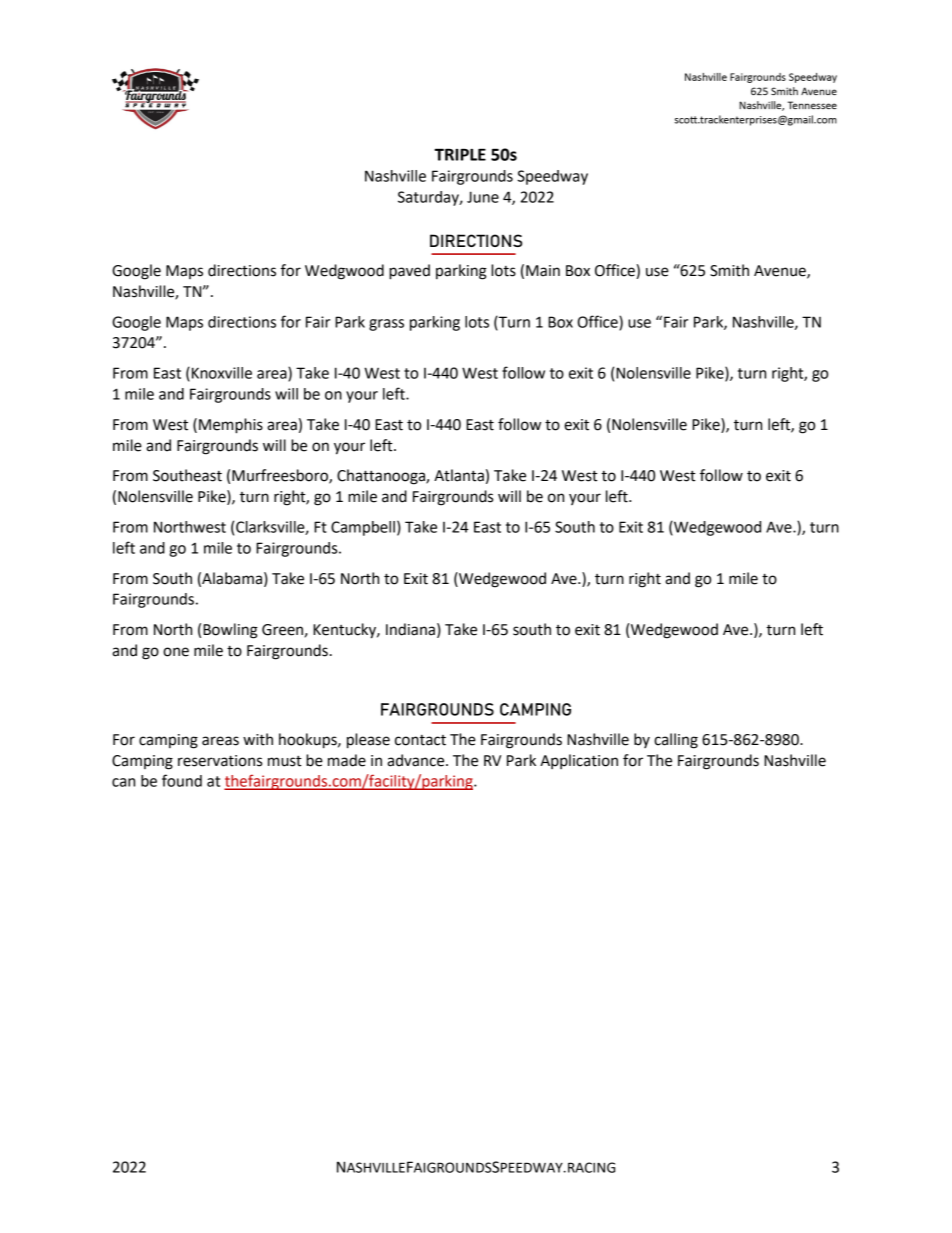 Image resolution: width=952 pixels, height=1233 pixels. I want to click on Wedgwood, so click(344, 272).
